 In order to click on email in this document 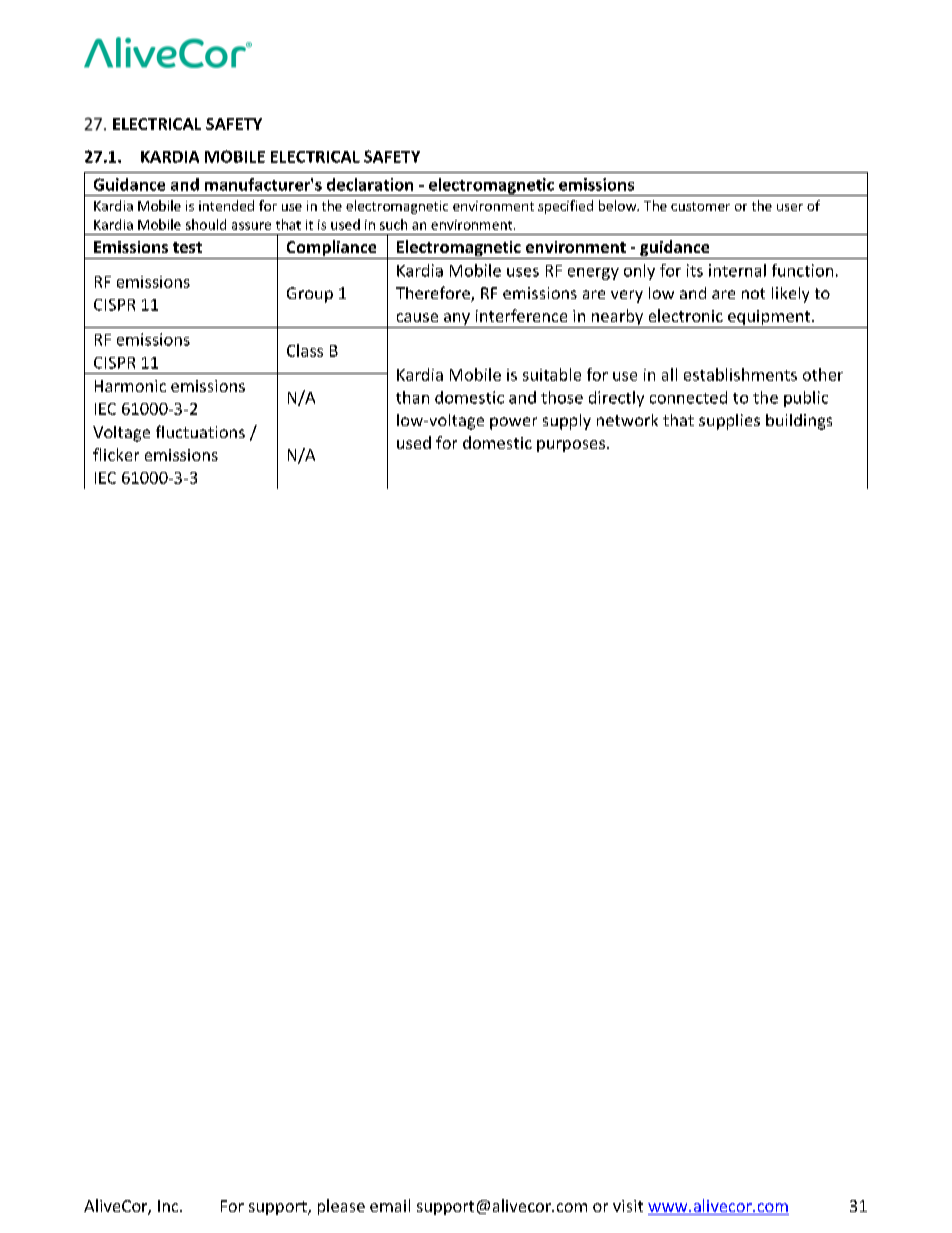, I will do `click(390, 1205)`.
